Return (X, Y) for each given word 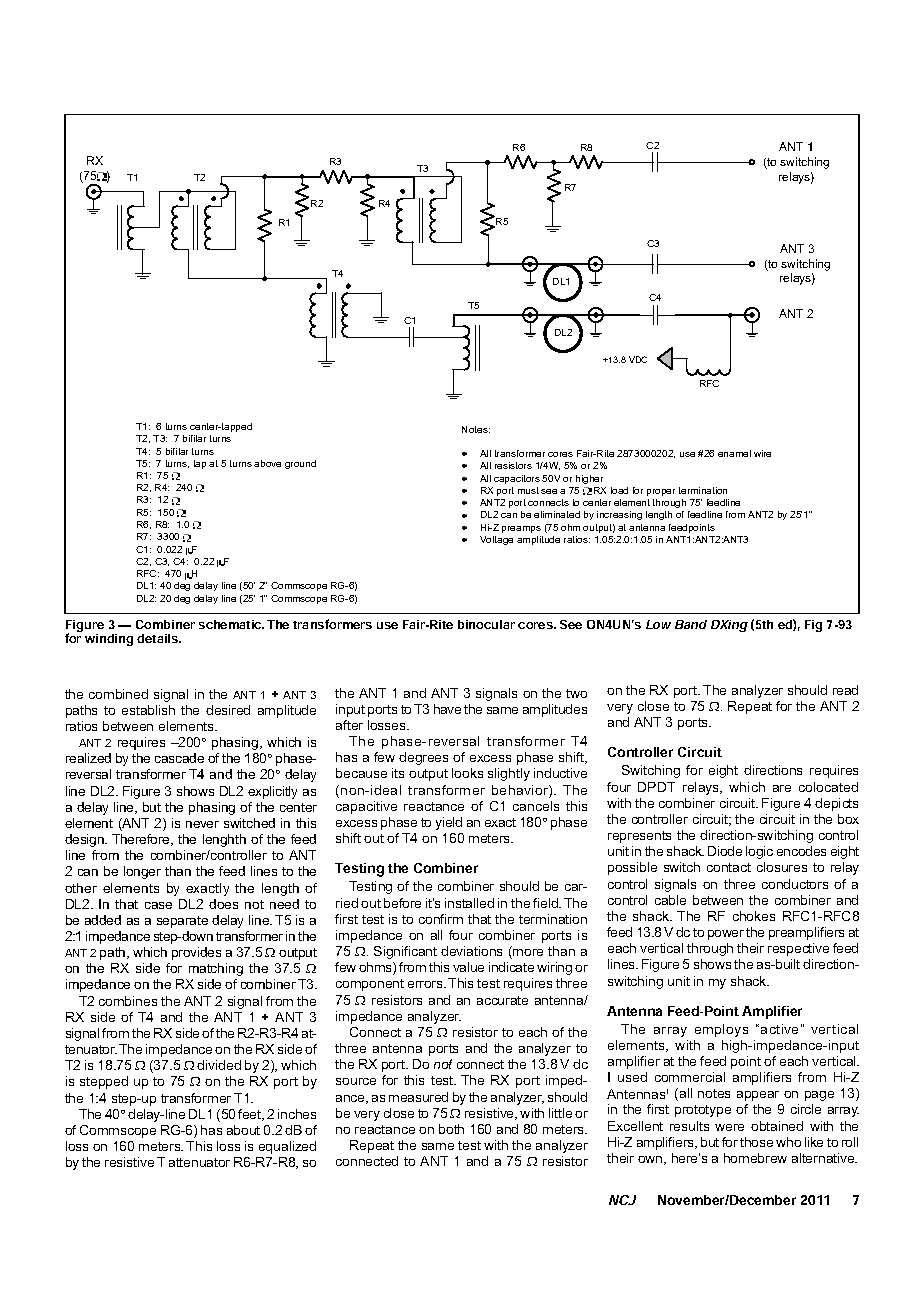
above (267, 463)
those (756, 1142)
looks (467, 773)
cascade (179, 758)
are (782, 788)
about (243, 1130)
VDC (638, 359)
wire (762, 453)
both (451, 1129)
